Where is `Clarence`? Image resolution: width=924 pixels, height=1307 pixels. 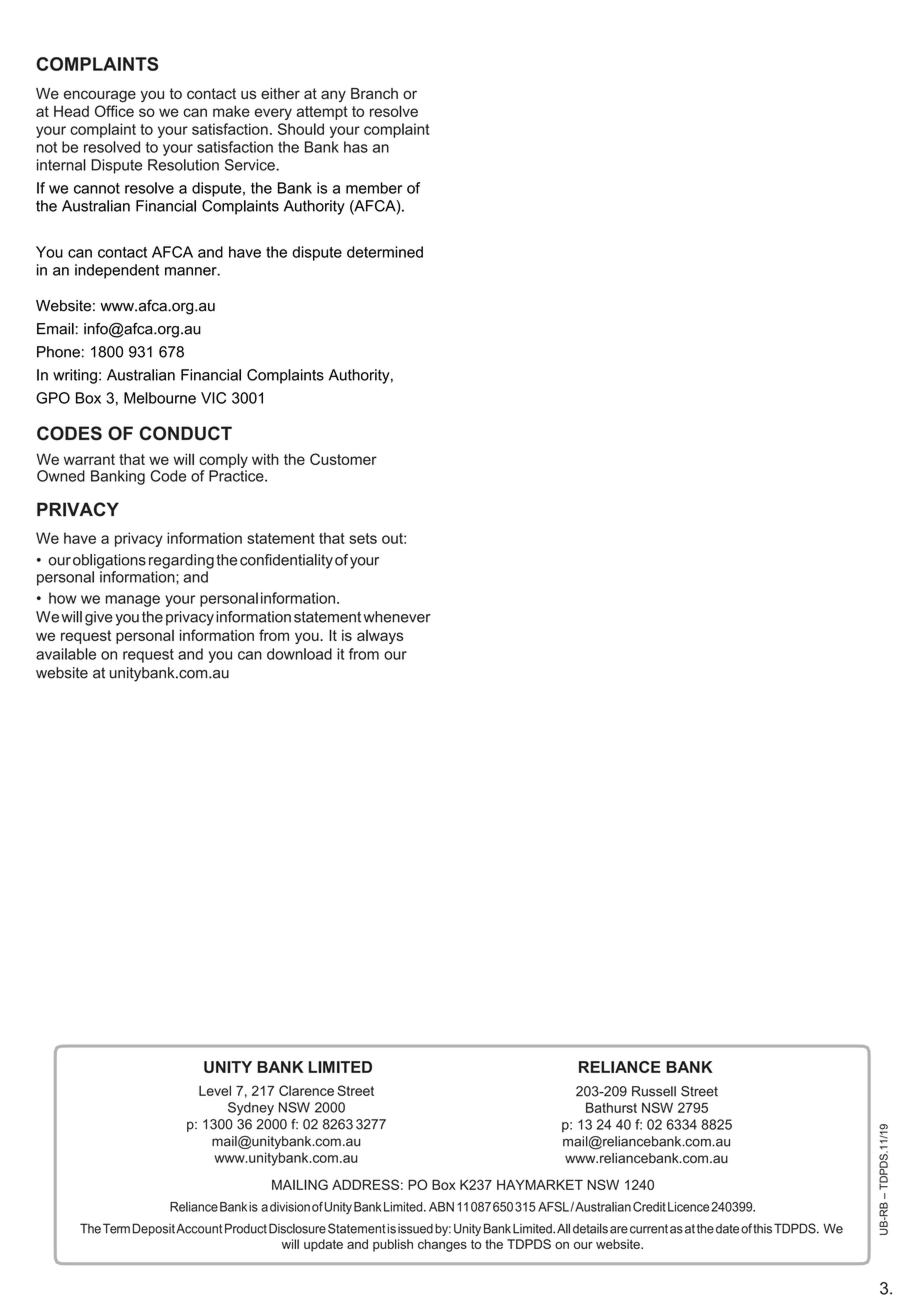
Clarence is located at coordinates (306, 1090).
